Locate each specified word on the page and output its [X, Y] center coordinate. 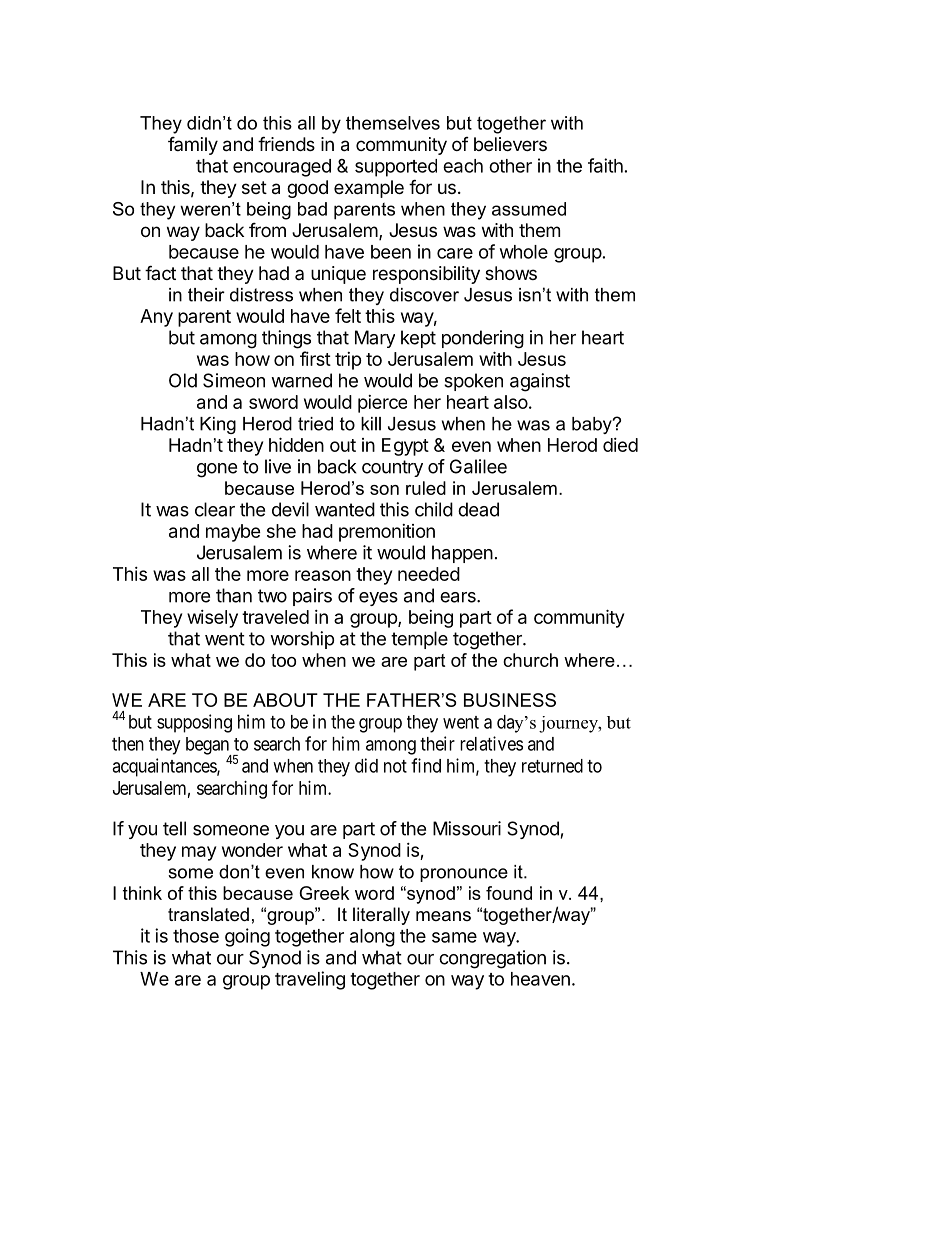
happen [462, 554]
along [372, 938]
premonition [387, 533]
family [193, 145]
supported [396, 168]
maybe [233, 533]
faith [605, 165]
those [196, 936]
